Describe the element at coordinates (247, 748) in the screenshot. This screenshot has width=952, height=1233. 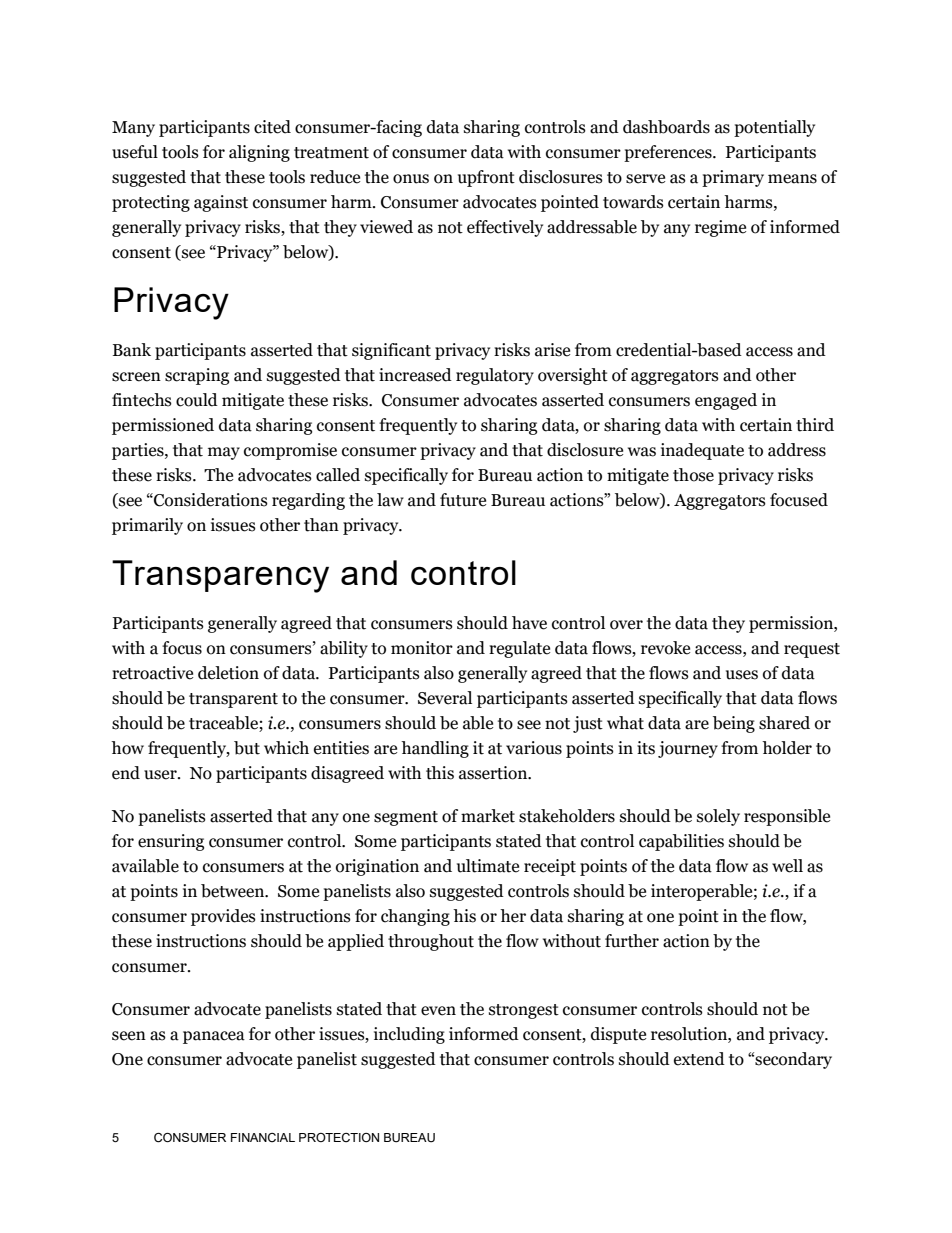
I see `but` at that location.
